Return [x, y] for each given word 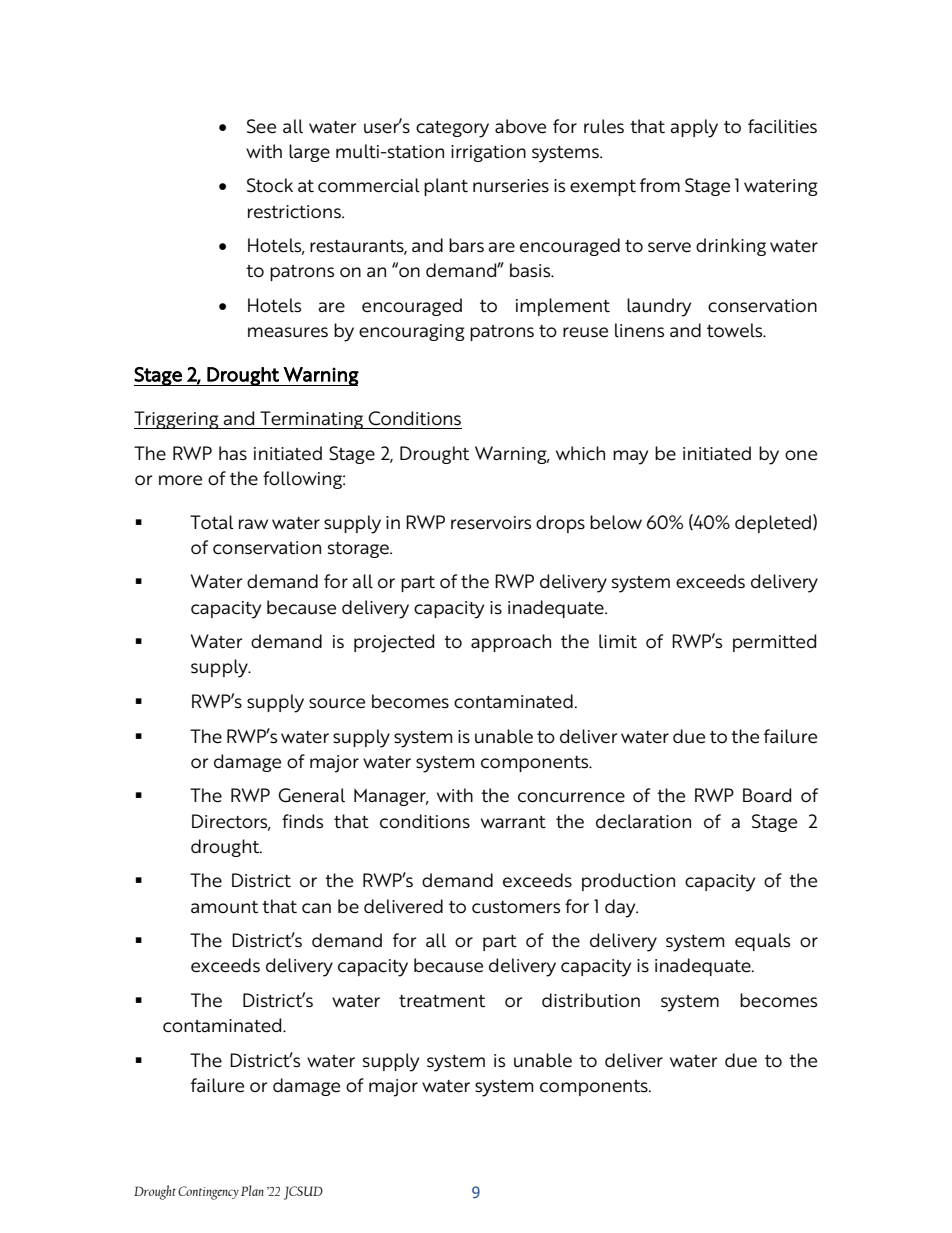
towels [736, 330]
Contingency [208, 1193]
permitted [774, 643]
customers [516, 907]
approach [511, 643]
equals [762, 942]
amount [224, 907]
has [233, 453]
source [337, 703]
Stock [270, 185]
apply [694, 128]
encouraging [412, 332]
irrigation [488, 153]
